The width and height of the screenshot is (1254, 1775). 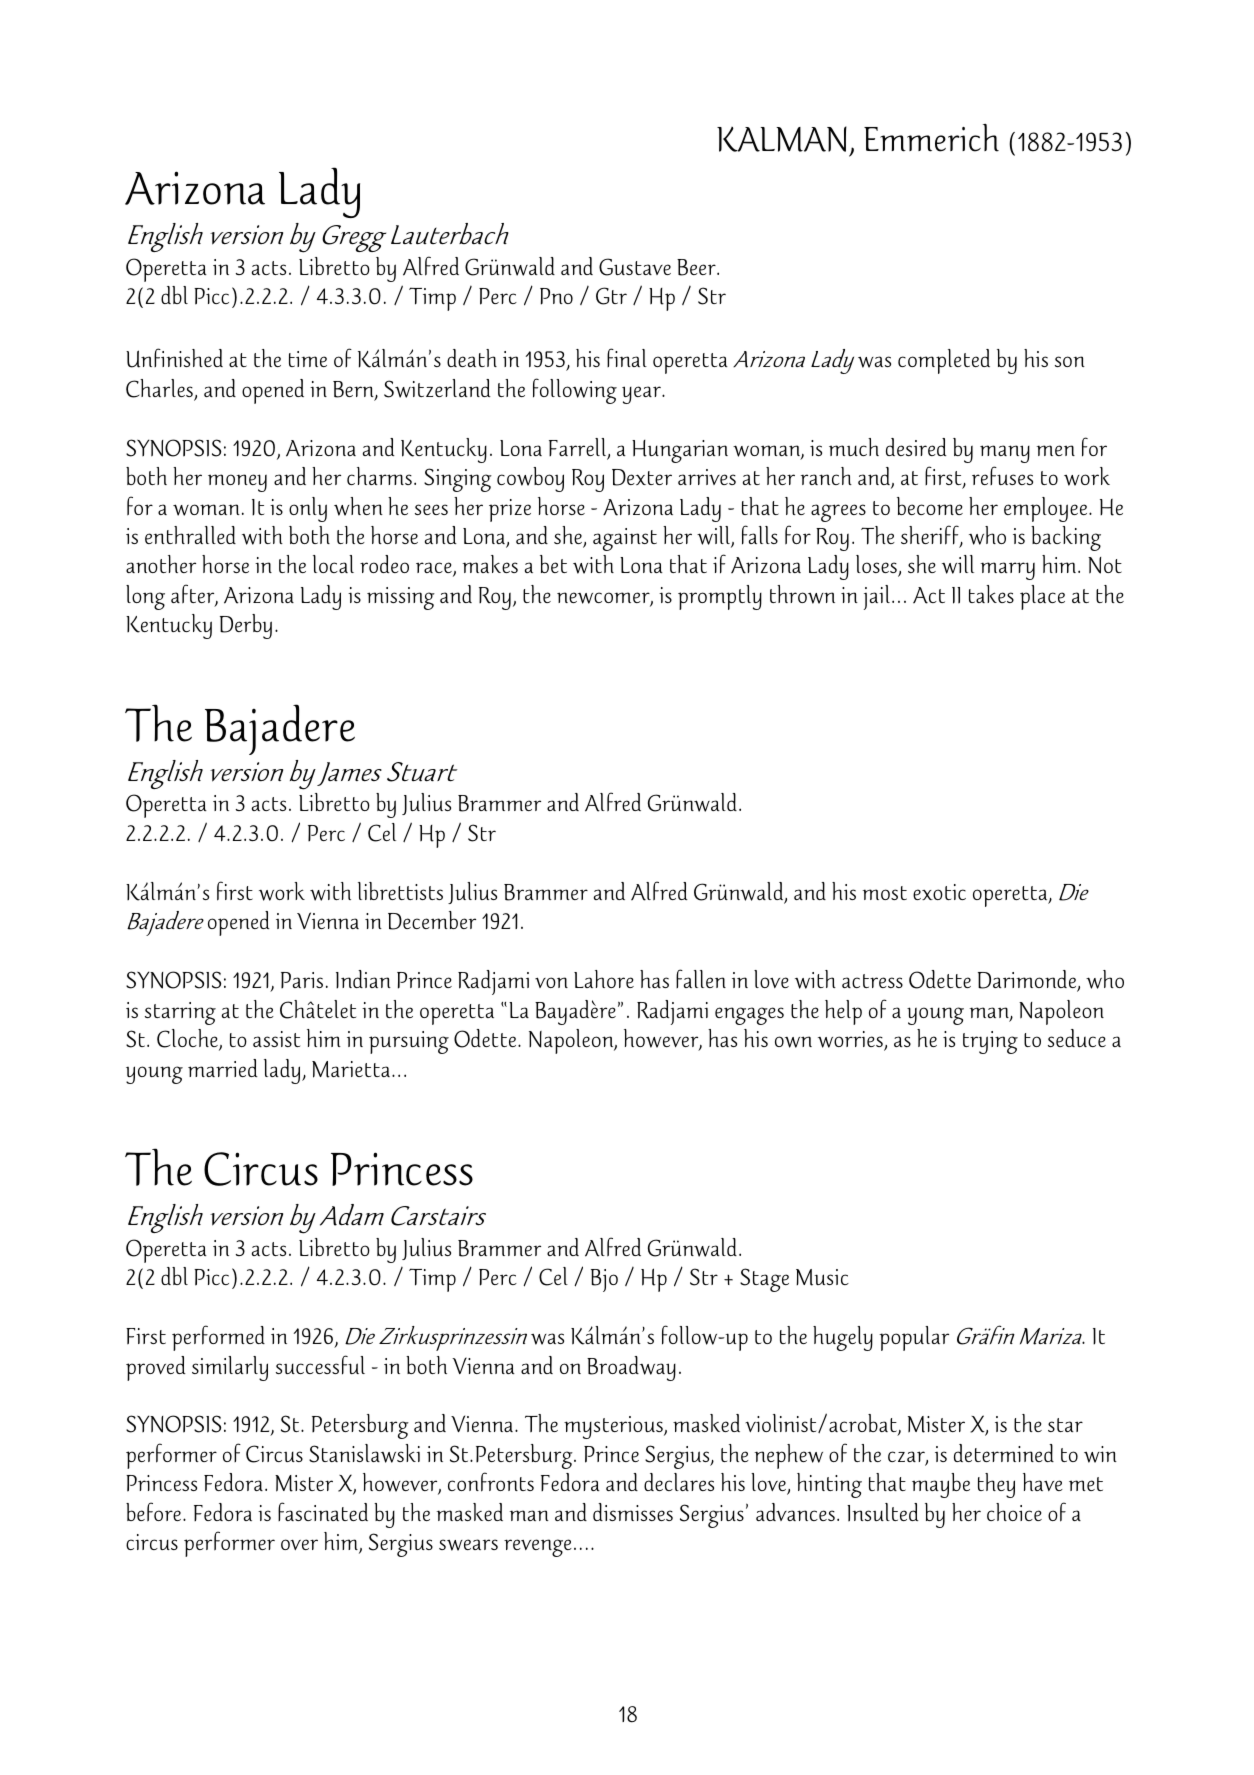 I want to click on fascinated, so click(x=323, y=1511).
